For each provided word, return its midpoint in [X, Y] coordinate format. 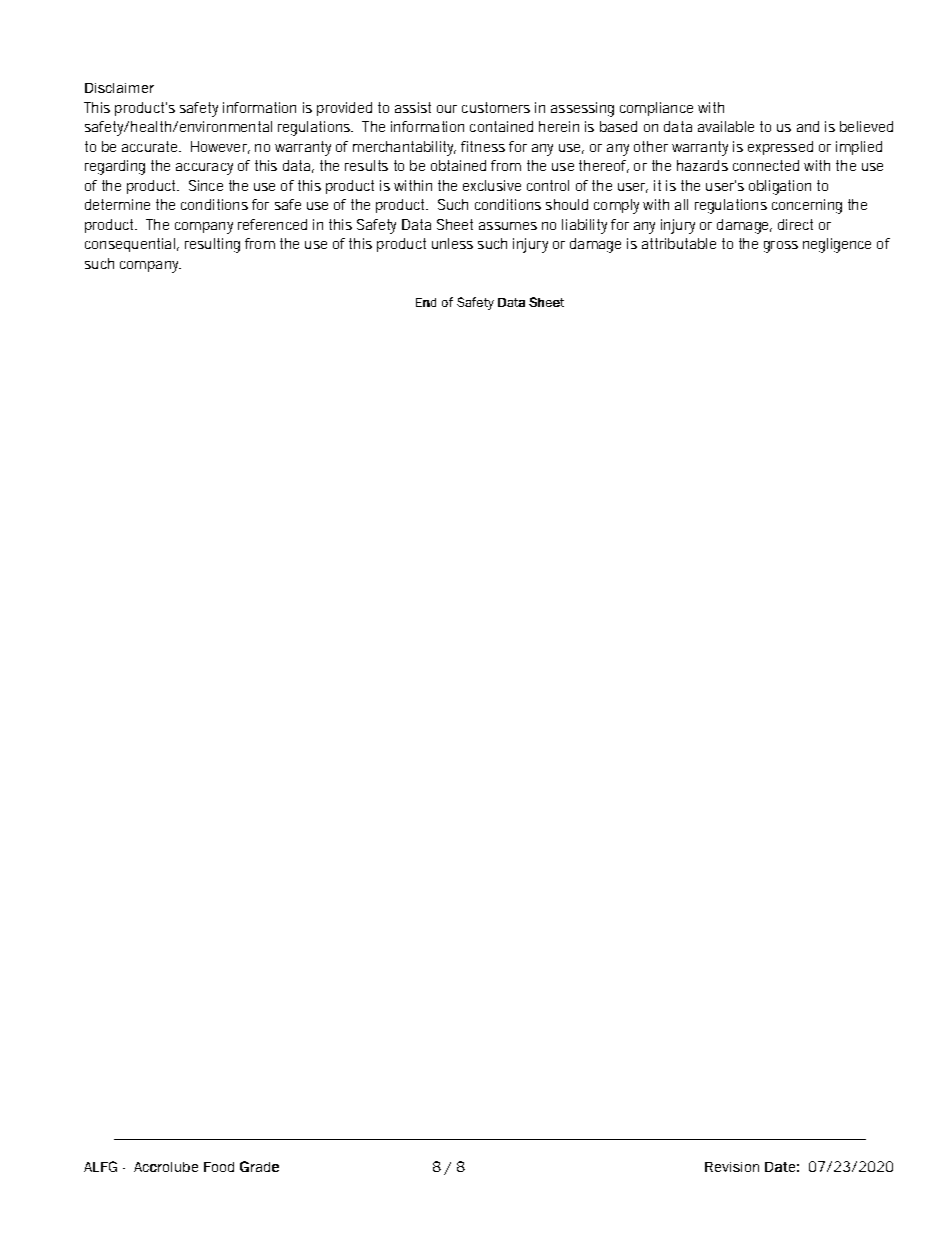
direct [795, 224]
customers [496, 107]
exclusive [492, 185]
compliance [656, 109]
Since [206, 185]
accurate [151, 146]
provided [344, 109]
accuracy [204, 169]
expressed [780, 148]
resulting [212, 245]
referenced [272, 224]
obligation [780, 187]
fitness [483, 146]
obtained [458, 165]
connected [766, 165]
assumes [508, 226]
